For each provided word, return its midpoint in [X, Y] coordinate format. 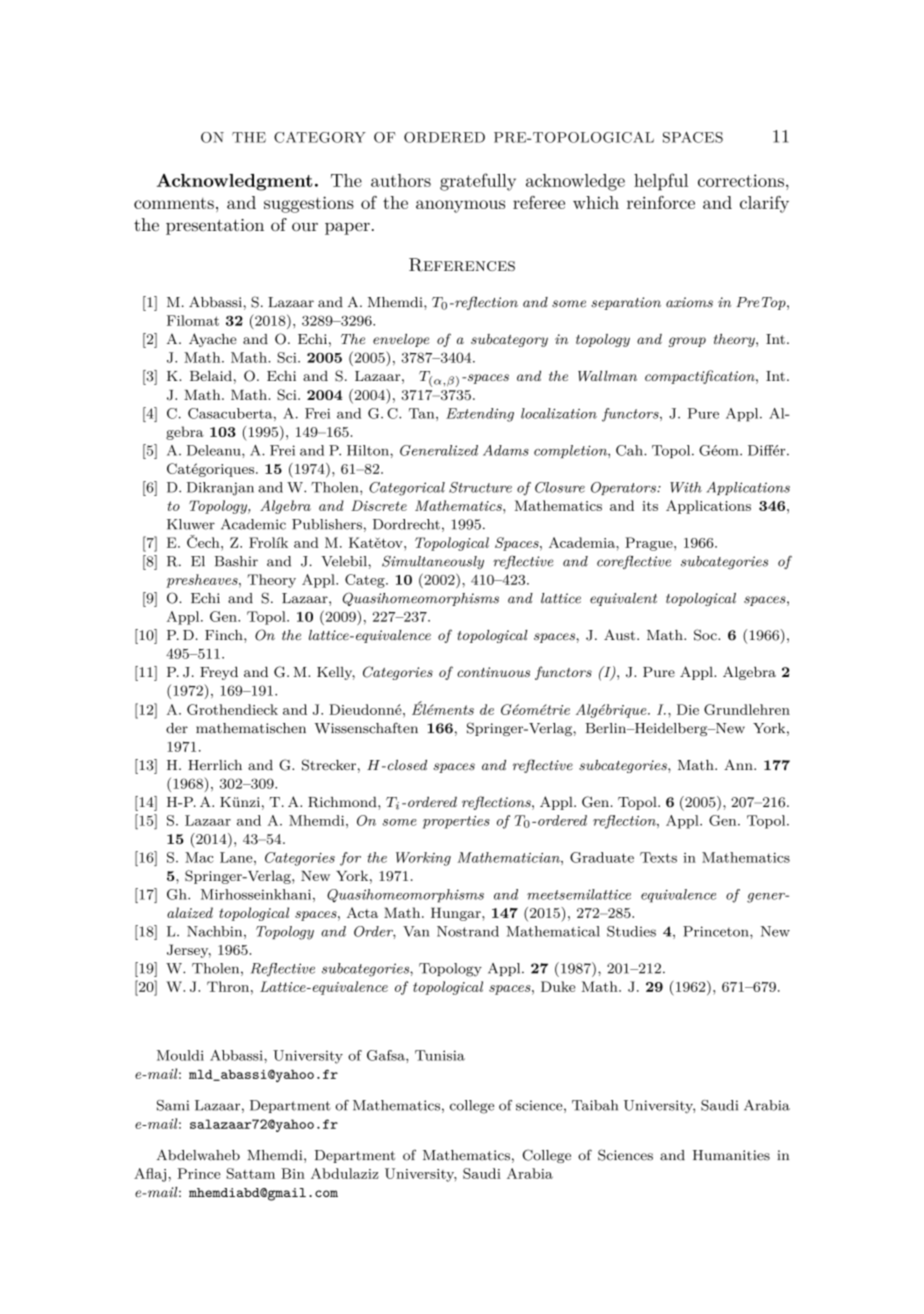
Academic [253, 524]
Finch [225, 635]
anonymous [460, 206]
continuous [493, 672]
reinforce [661, 202]
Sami [173, 1105]
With [686, 487]
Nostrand [468, 931]
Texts [658, 857]
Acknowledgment [235, 182]
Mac [199, 857]
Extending [480, 415]
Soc [706, 635]
